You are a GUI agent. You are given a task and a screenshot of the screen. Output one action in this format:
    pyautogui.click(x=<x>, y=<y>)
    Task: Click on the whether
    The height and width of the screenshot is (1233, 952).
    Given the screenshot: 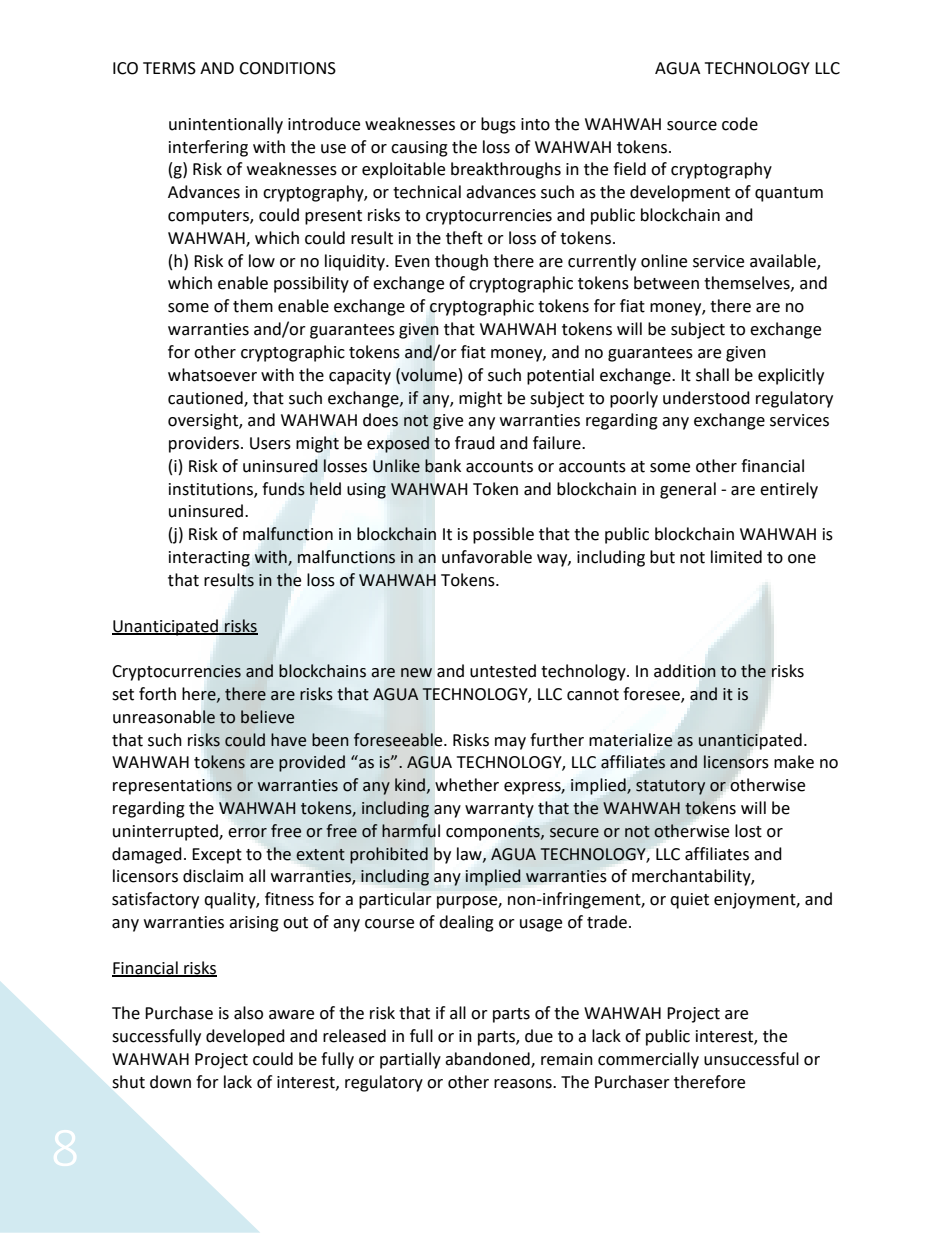 What is the action you would take?
    pyautogui.click(x=467, y=785)
